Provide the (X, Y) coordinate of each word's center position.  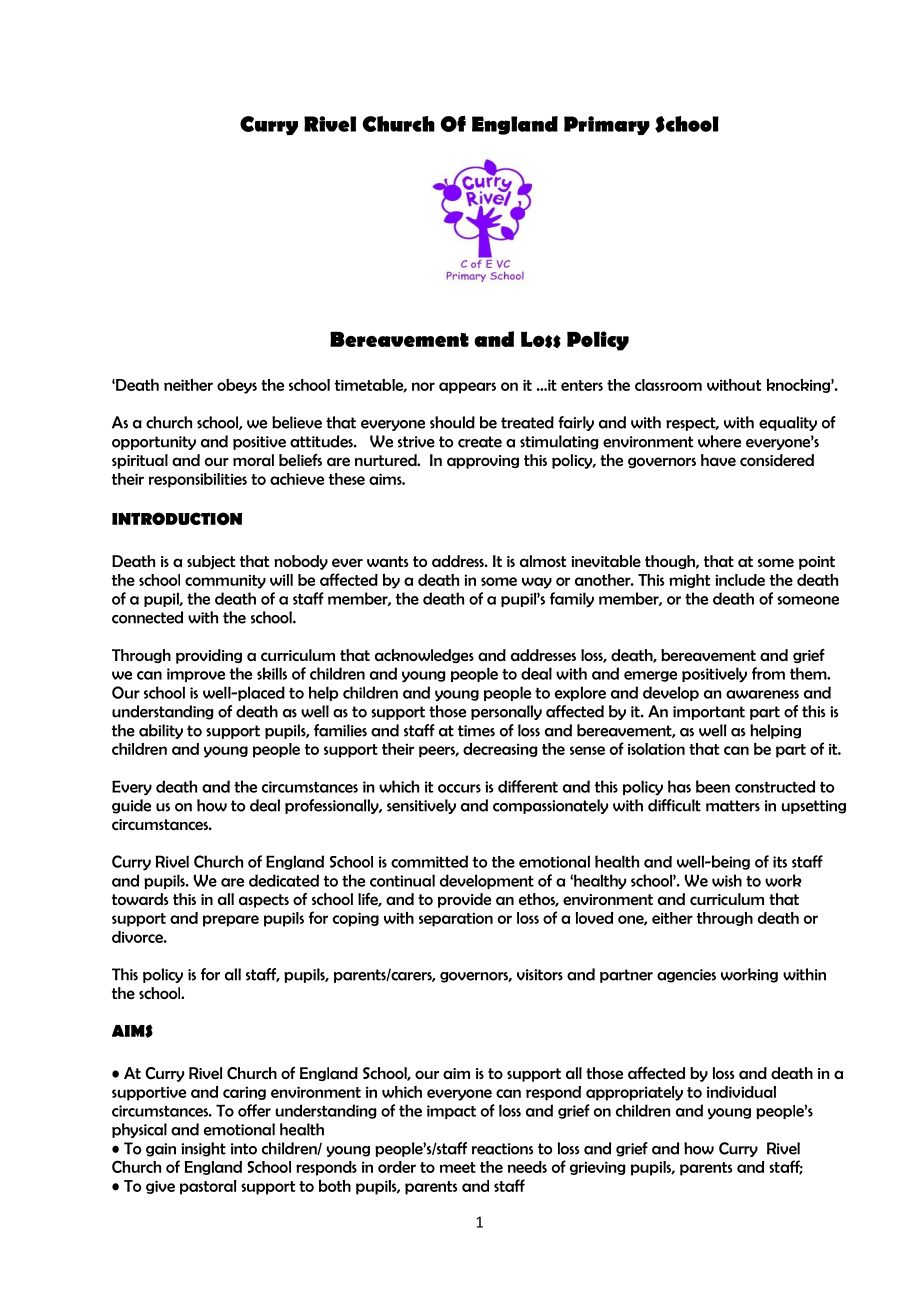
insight (203, 1149)
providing (209, 656)
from (768, 673)
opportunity (154, 443)
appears (467, 388)
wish (727, 880)
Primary (607, 125)
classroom (668, 385)
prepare (231, 921)
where (719, 441)
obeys (237, 386)
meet (458, 1167)
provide (464, 900)
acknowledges (424, 656)
